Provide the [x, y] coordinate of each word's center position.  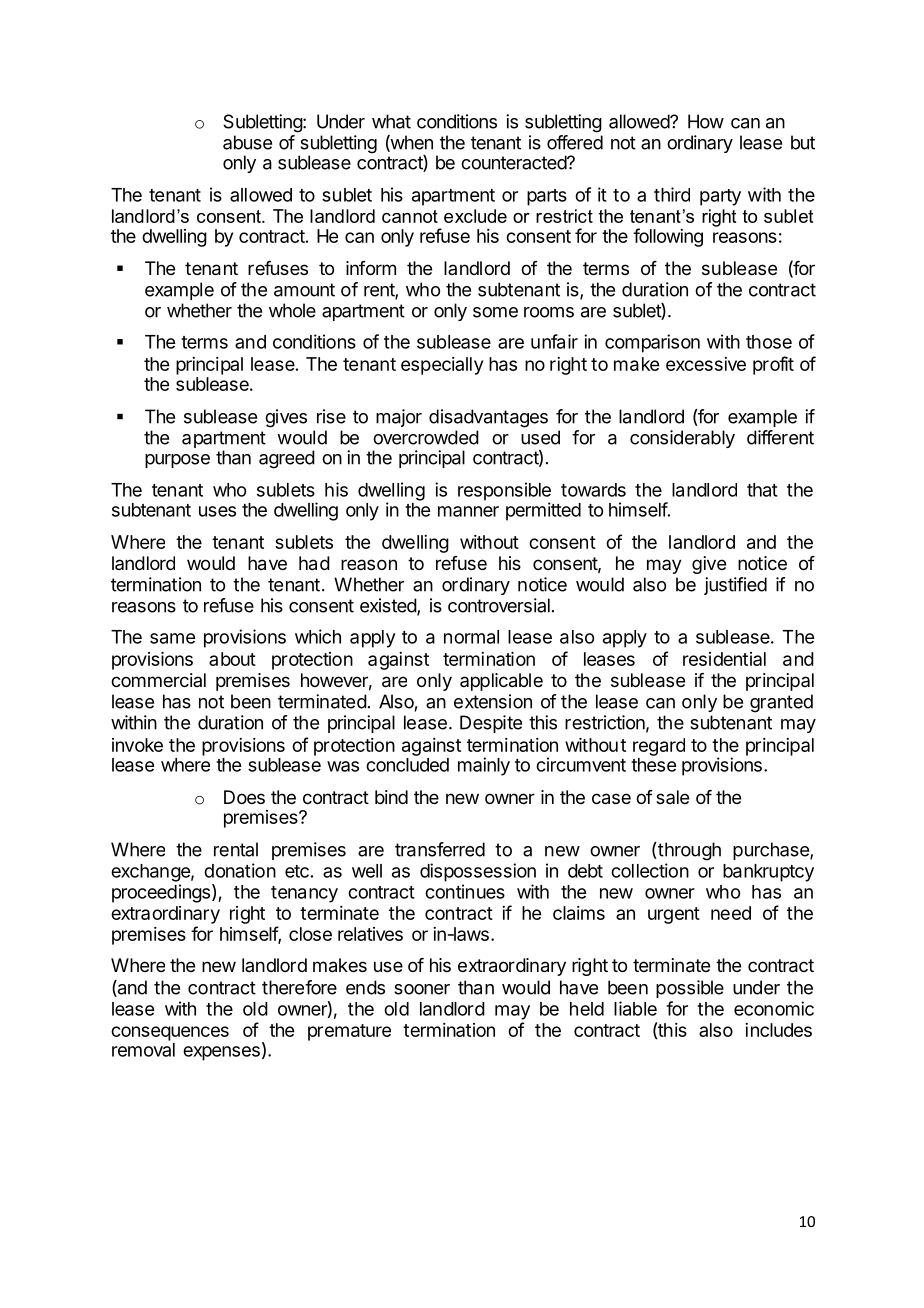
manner [468, 511]
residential [724, 659]
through [688, 851]
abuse [247, 142]
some [495, 312]
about [232, 659]
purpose [177, 461]
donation [240, 870]
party [720, 197]
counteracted [514, 162]
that [762, 490]
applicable [501, 682]
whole [292, 310]
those [769, 342]
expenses [221, 1053]
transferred [440, 849]
